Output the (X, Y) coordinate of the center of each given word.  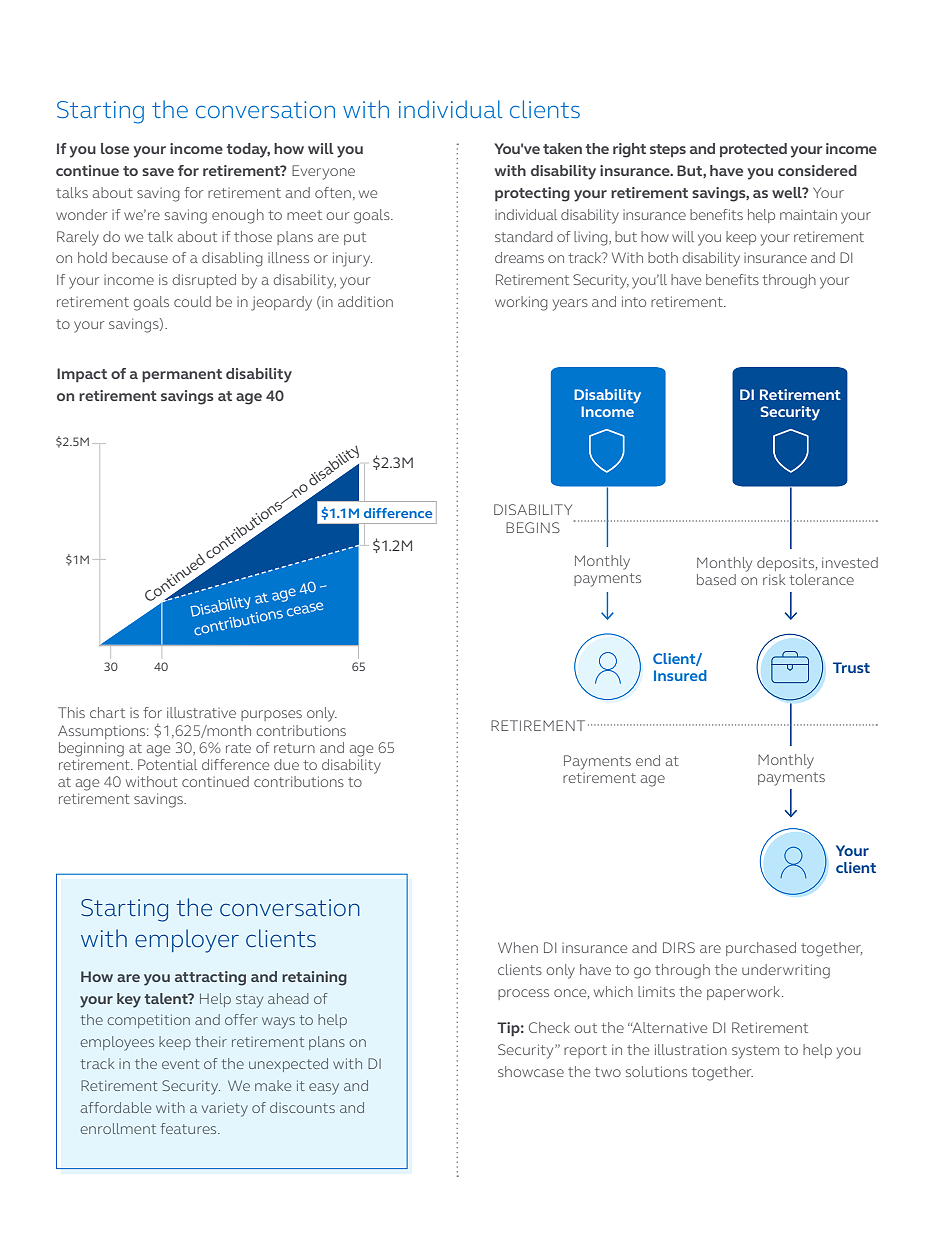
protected (753, 150)
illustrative (201, 712)
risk (774, 579)
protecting (532, 194)
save (158, 172)
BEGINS (533, 527)
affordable (116, 1107)
